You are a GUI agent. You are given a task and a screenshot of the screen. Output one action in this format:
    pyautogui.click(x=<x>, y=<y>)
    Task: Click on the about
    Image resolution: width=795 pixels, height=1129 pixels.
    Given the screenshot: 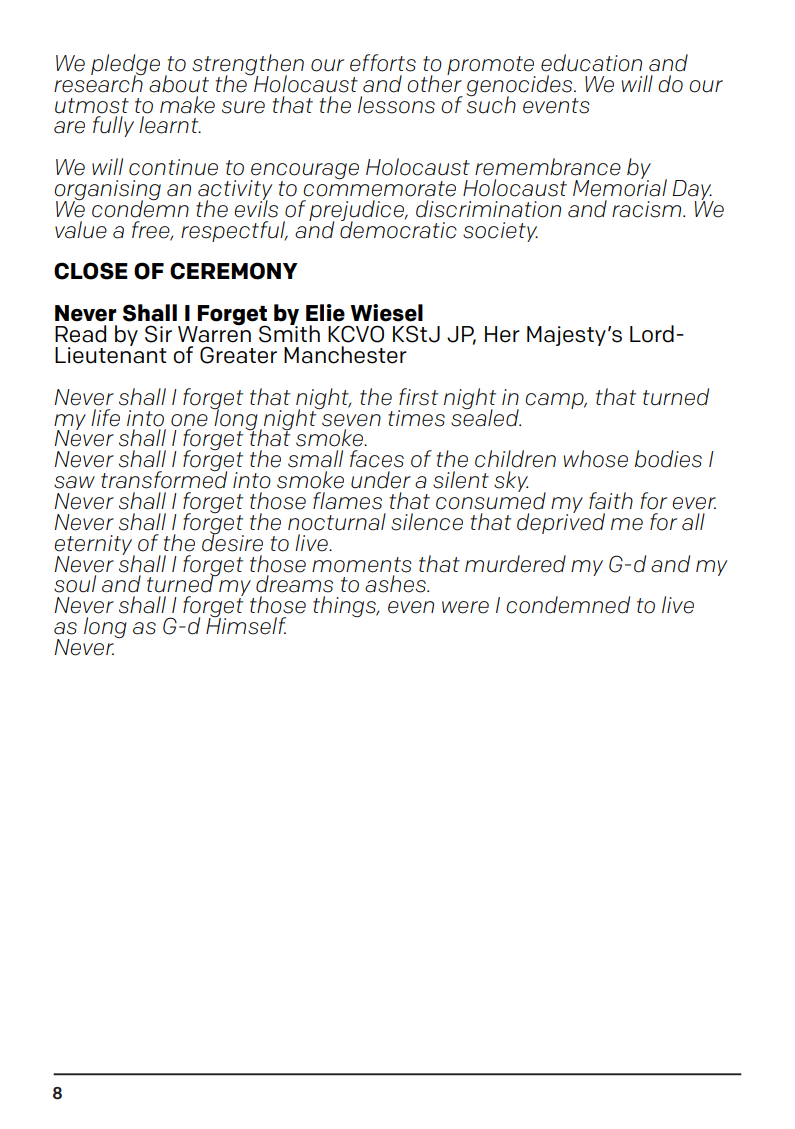 What is the action you would take?
    pyautogui.click(x=179, y=84)
